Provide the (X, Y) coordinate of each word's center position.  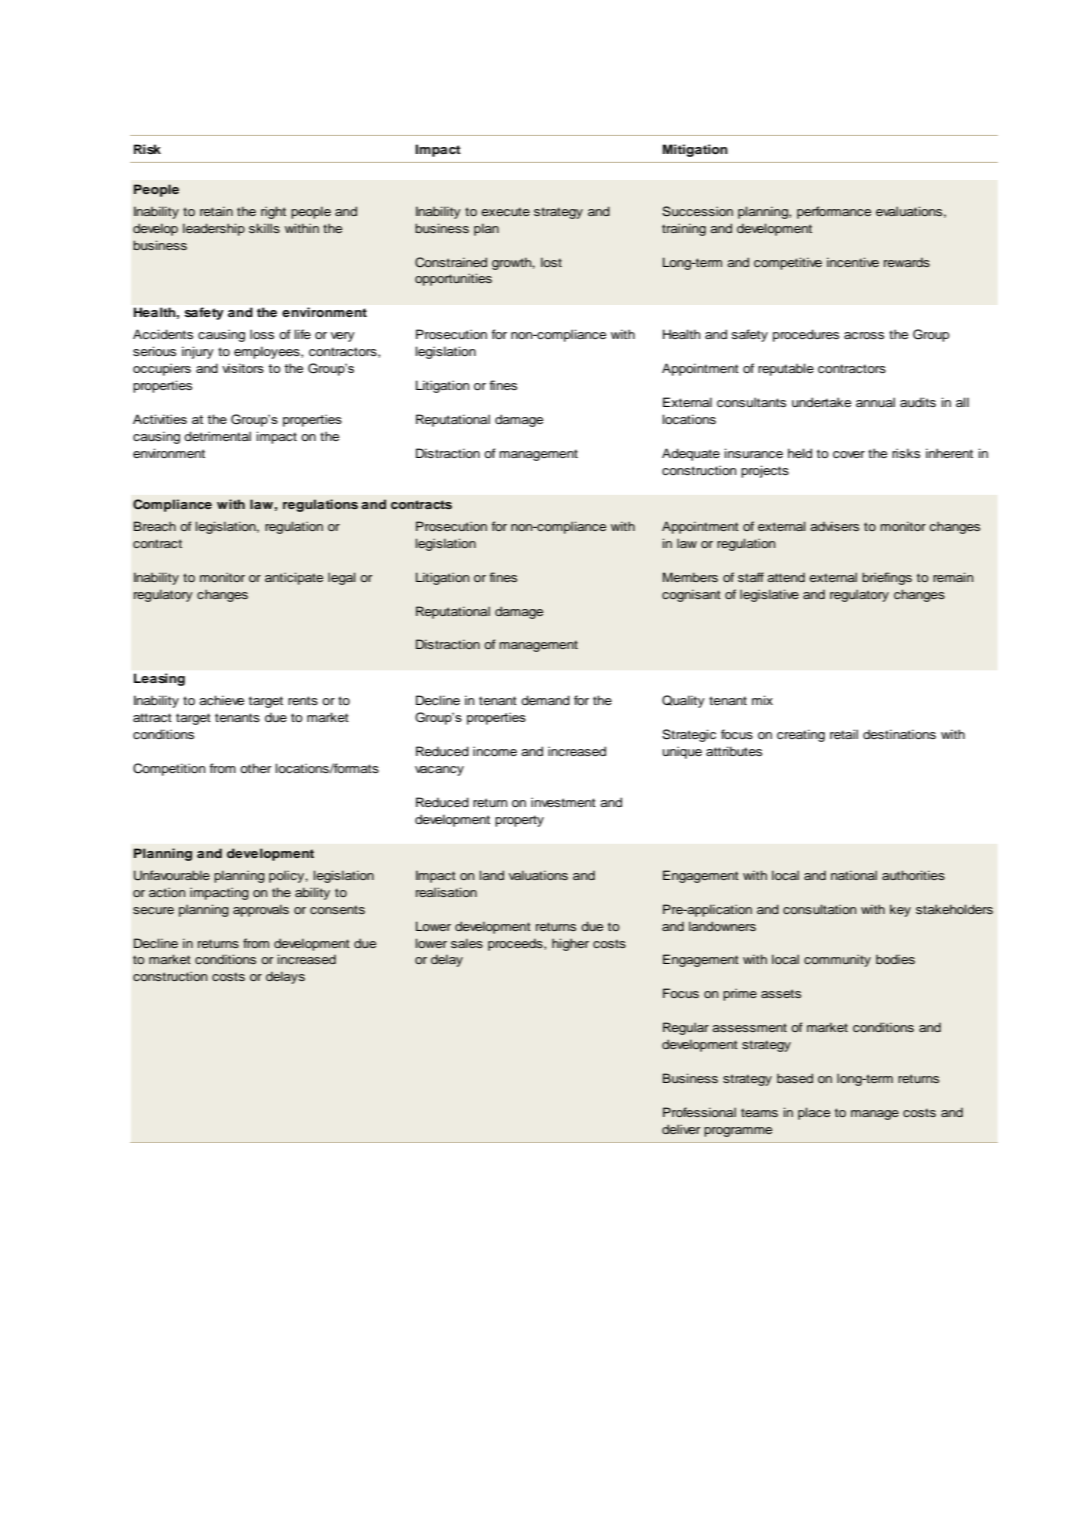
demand (545, 700)
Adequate (691, 454)
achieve (221, 700)
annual (875, 402)
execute (505, 211)
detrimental (217, 436)
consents (337, 909)
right (273, 212)
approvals (261, 910)
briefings (887, 578)
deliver (681, 1129)
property (519, 821)
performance (834, 212)
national (854, 875)
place (814, 1113)
